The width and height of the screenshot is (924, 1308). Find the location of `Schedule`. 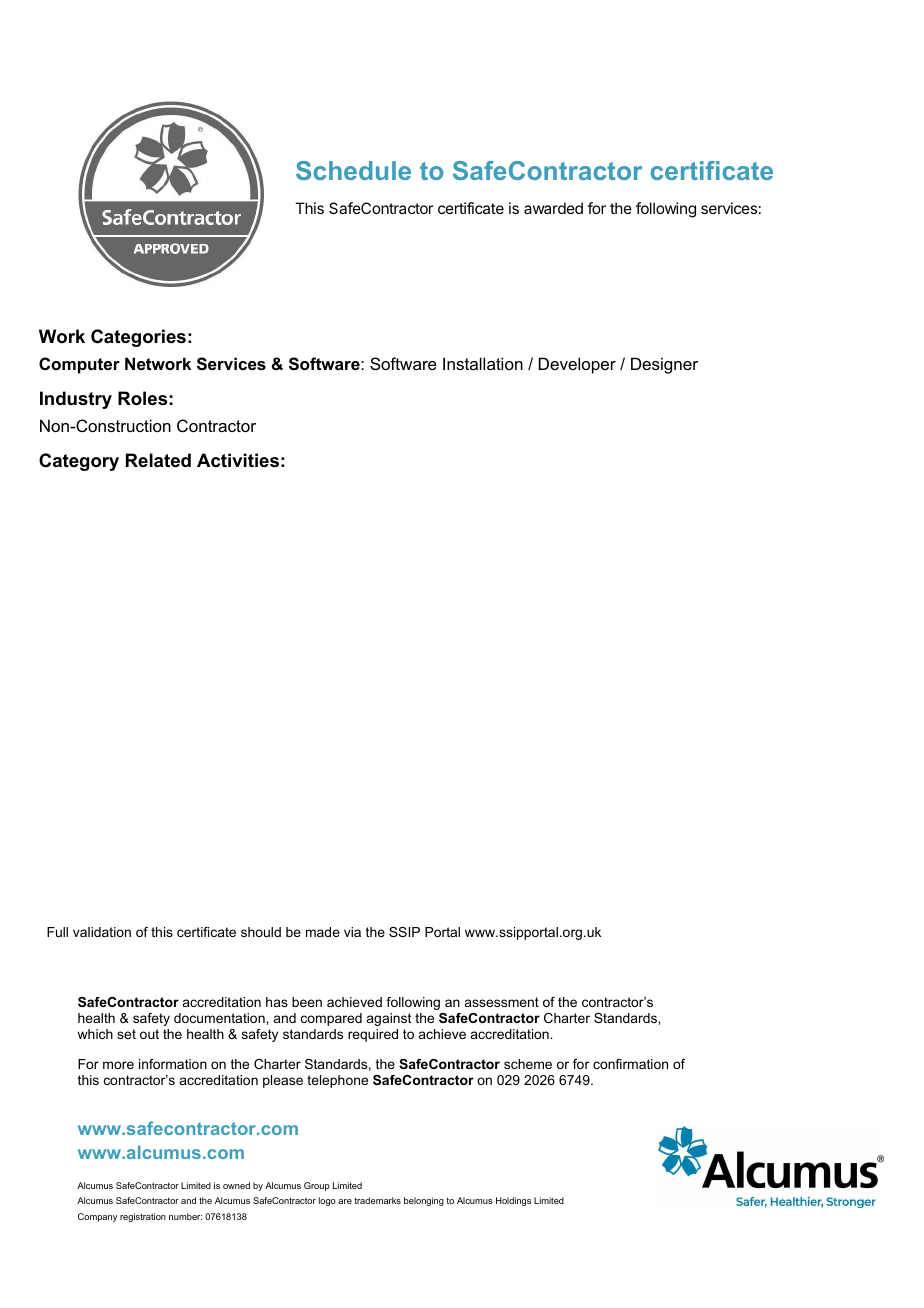

Schedule is located at coordinates (353, 170).
